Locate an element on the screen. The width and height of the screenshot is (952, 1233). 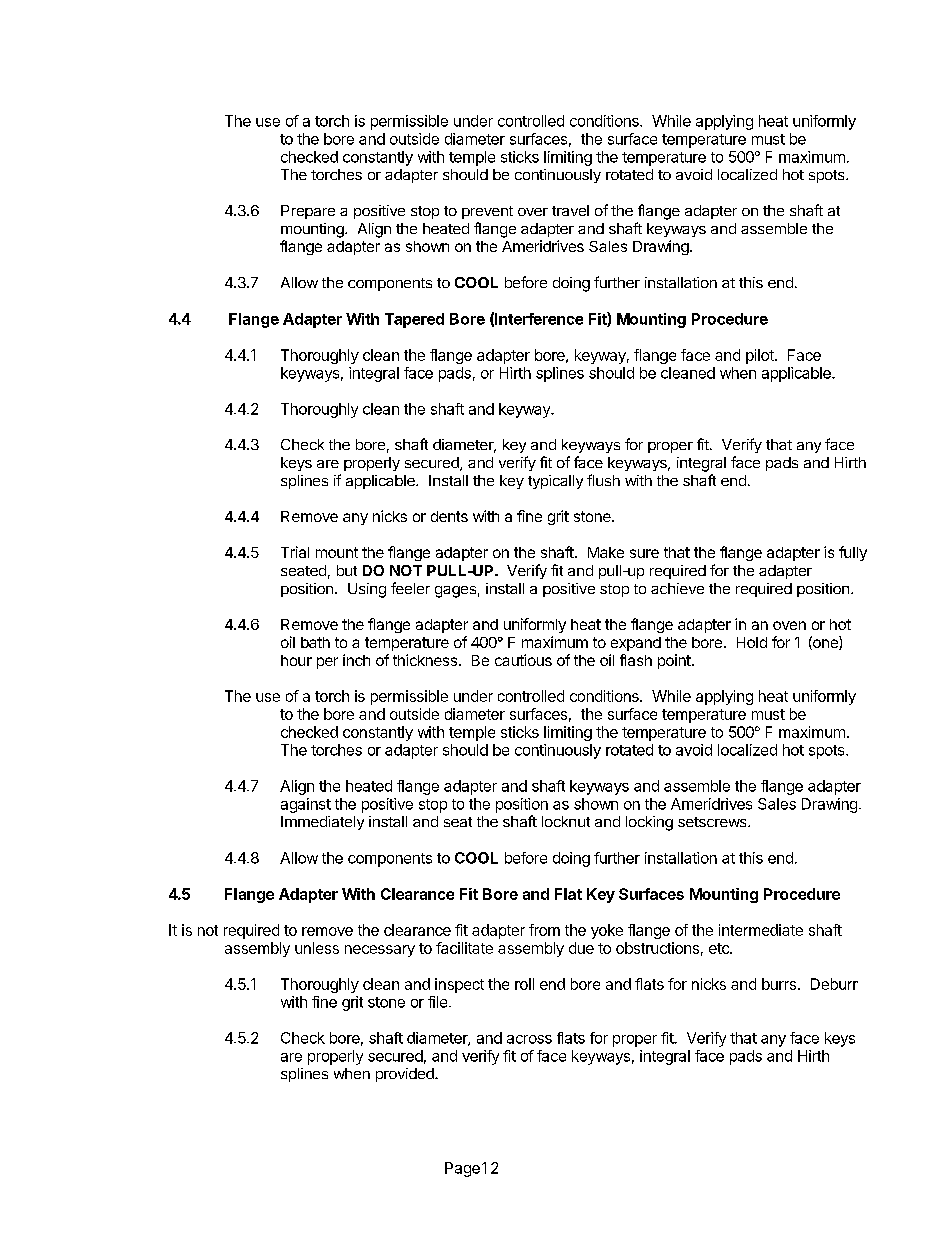
oven is located at coordinates (789, 625).
